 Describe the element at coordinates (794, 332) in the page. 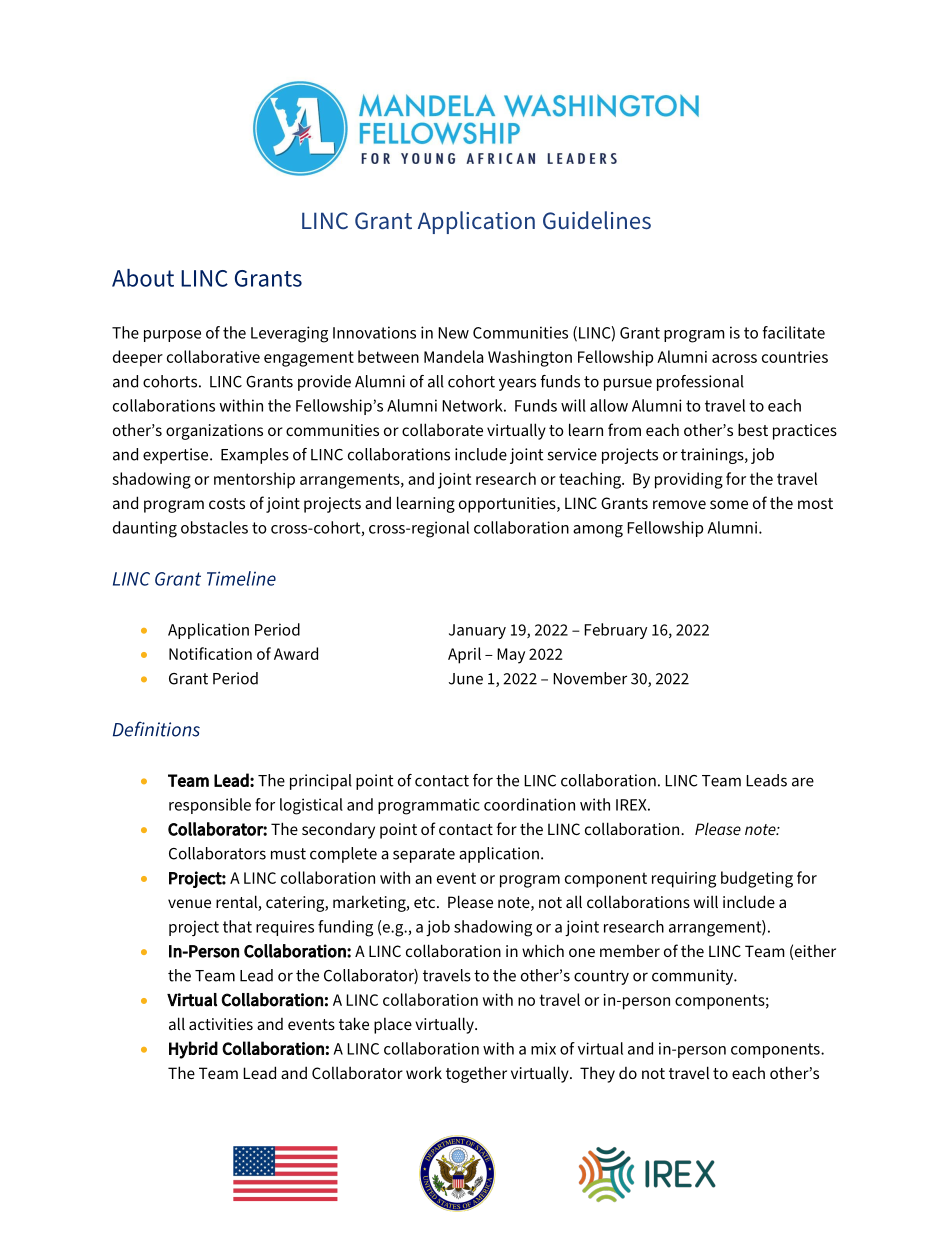

I see `facilitate` at that location.
